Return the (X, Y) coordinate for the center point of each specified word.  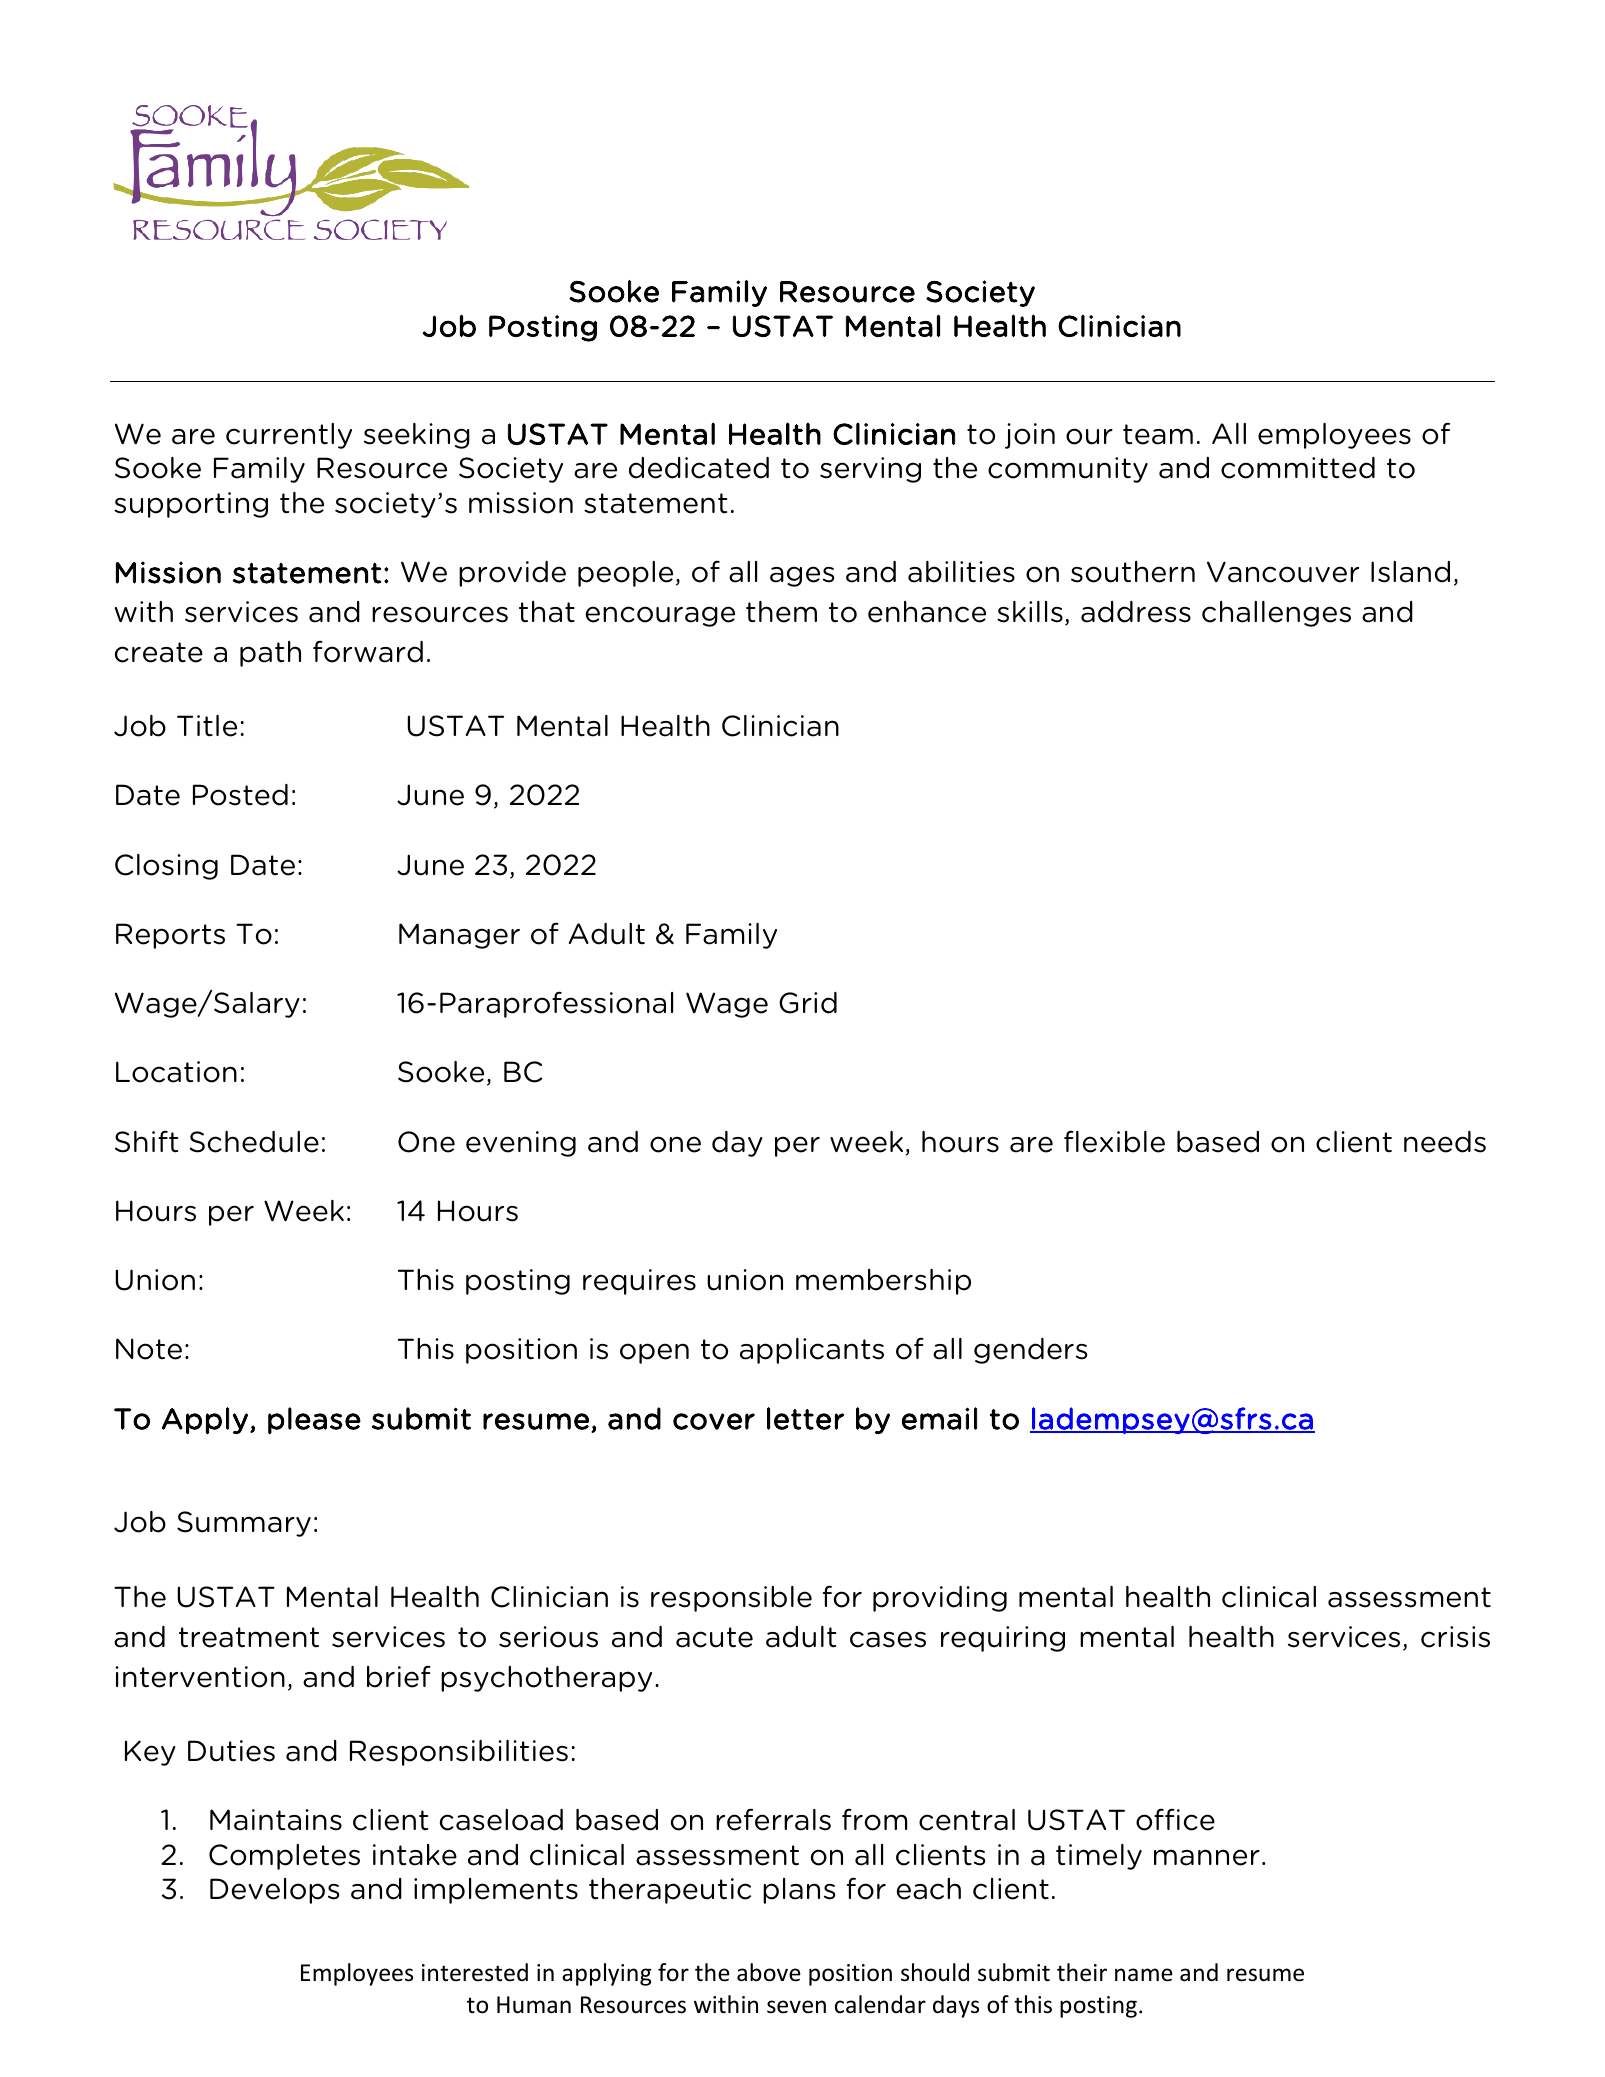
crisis (1455, 1637)
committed (1298, 468)
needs (1445, 1142)
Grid (808, 1003)
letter (805, 1418)
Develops (275, 1891)
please (314, 1420)
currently (289, 436)
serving (870, 470)
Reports (170, 936)
